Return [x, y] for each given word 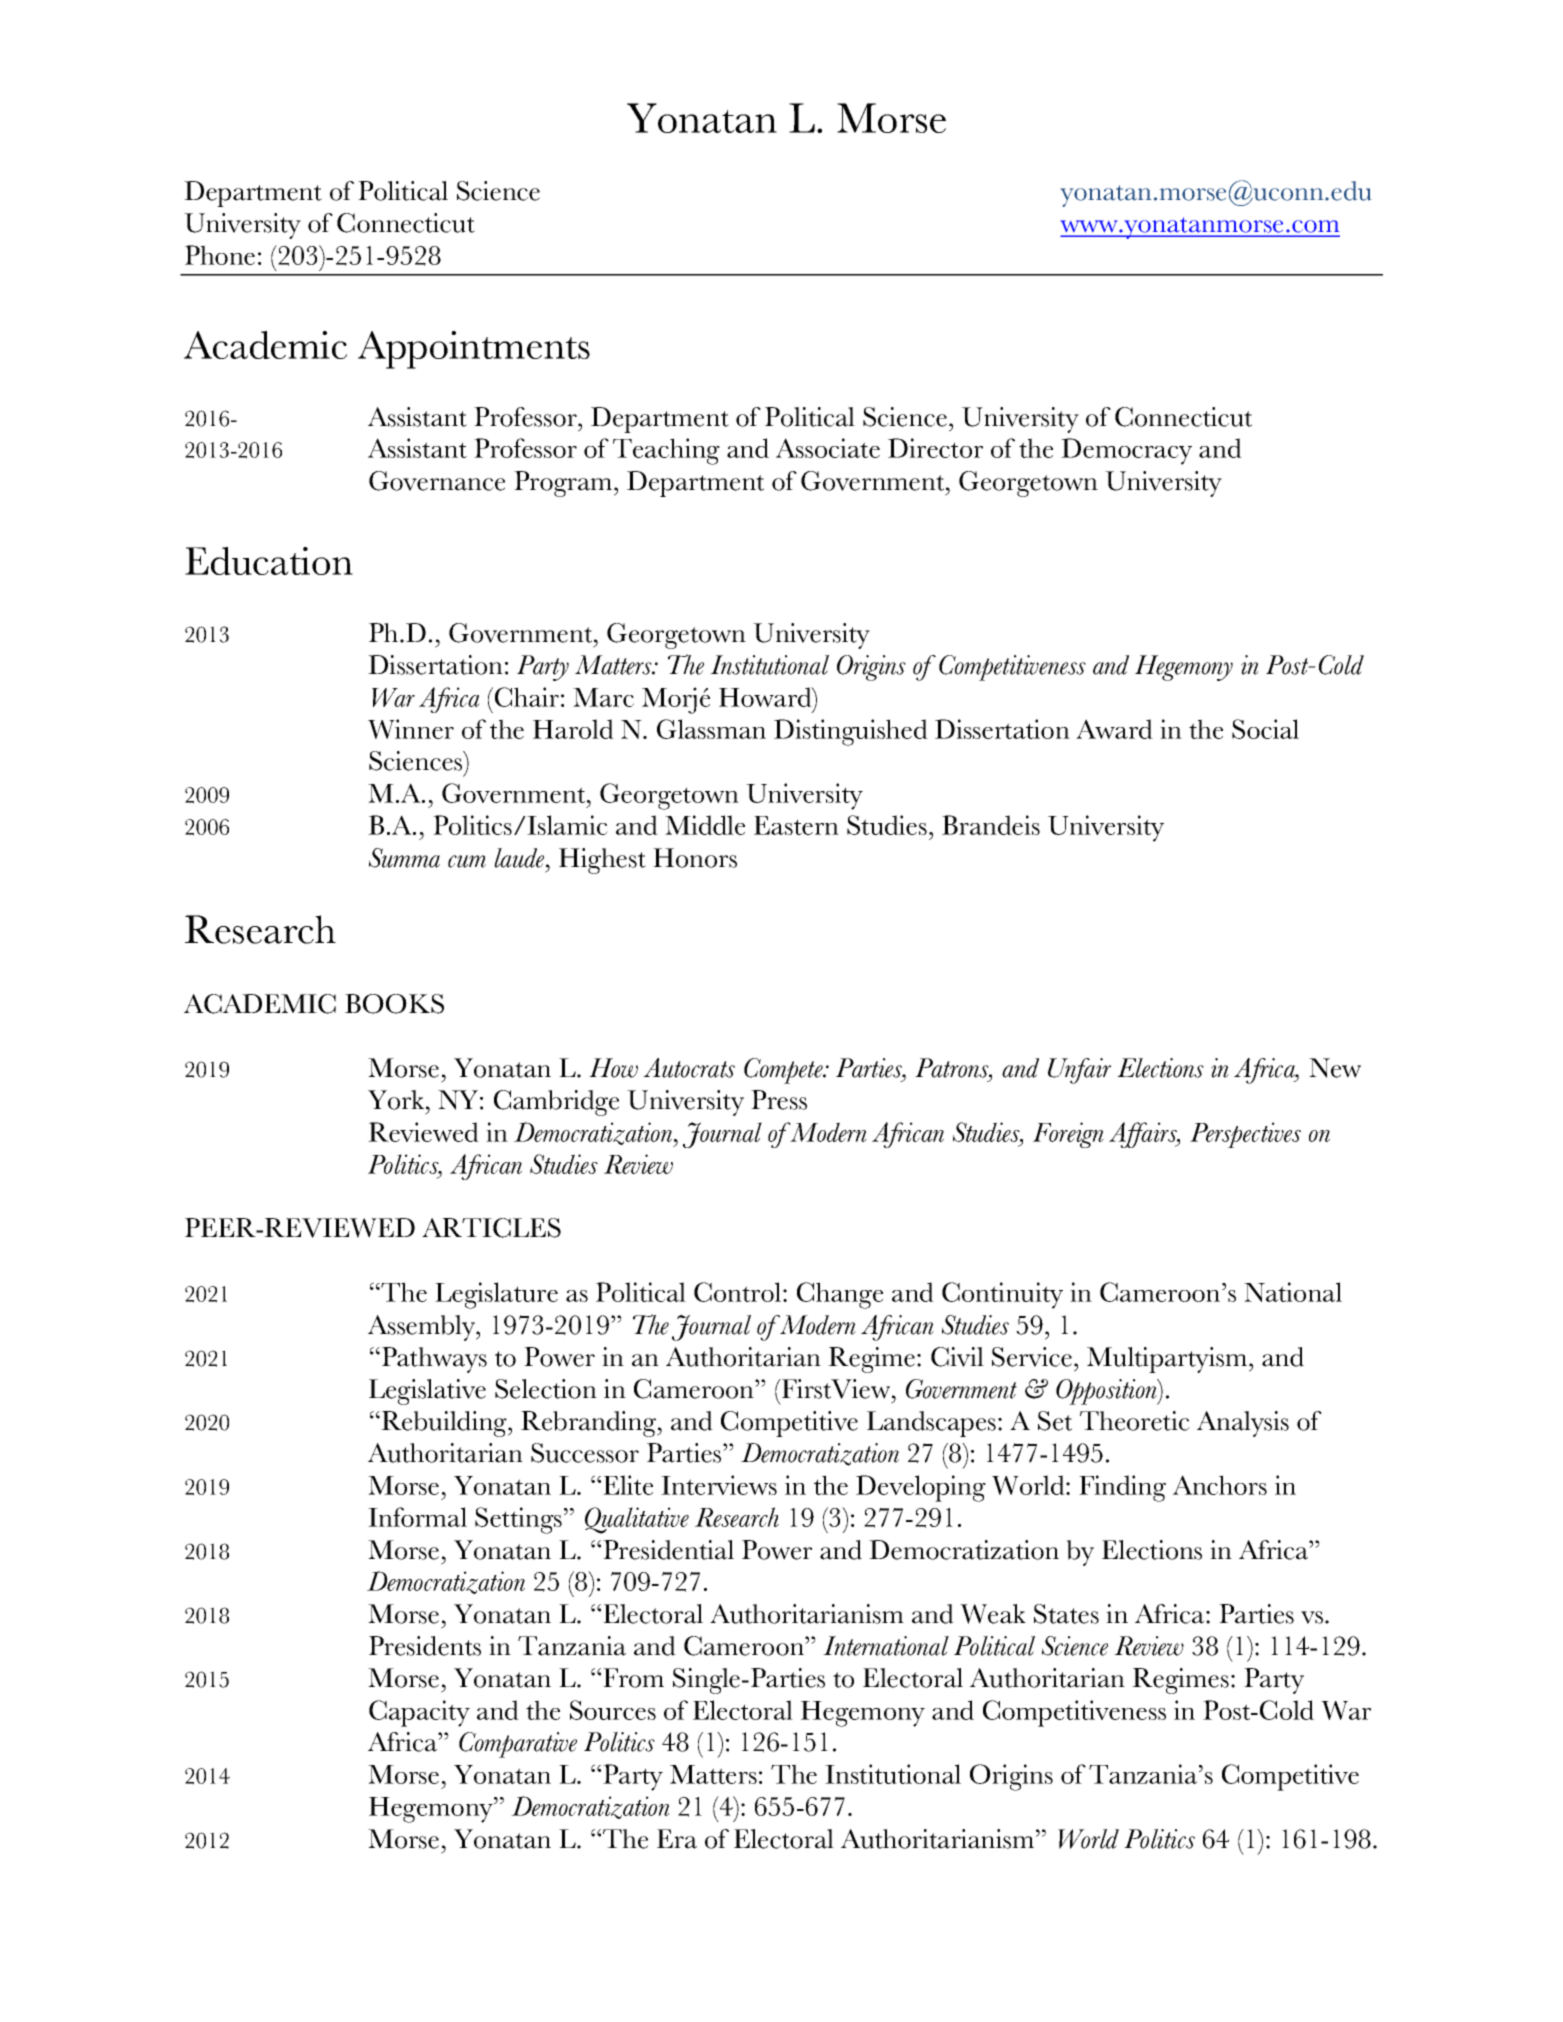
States [1066, 1614]
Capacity [419, 1713]
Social [1265, 729]
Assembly [422, 1328]
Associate [828, 448]
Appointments [474, 350]
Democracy [1126, 451]
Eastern [796, 825]
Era [677, 1839]
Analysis [1243, 1424]
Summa [404, 858]
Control [739, 1292]
